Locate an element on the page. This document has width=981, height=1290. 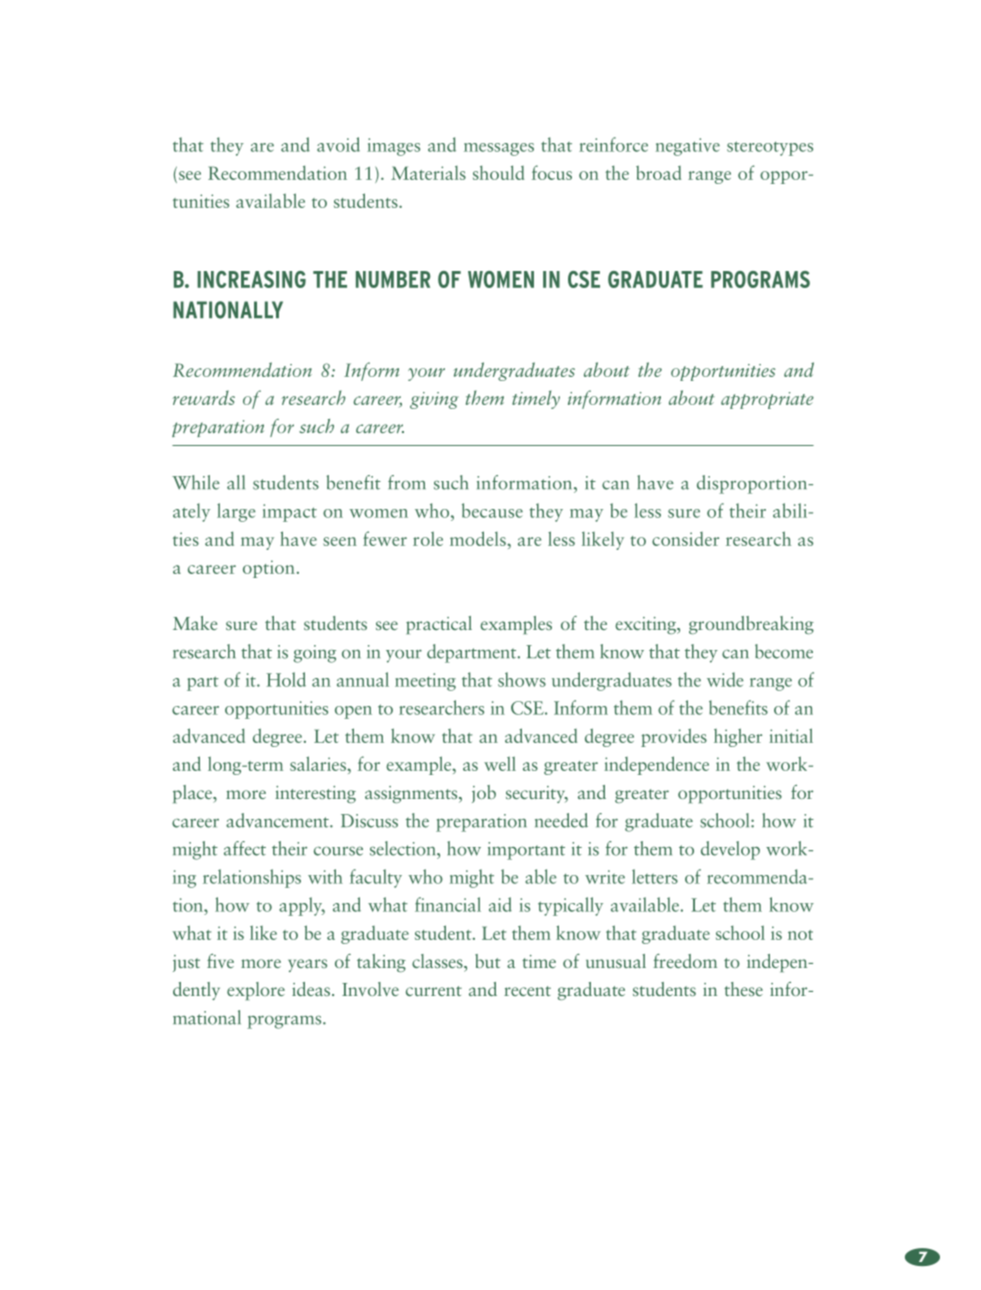
appropriate is located at coordinates (767, 400).
